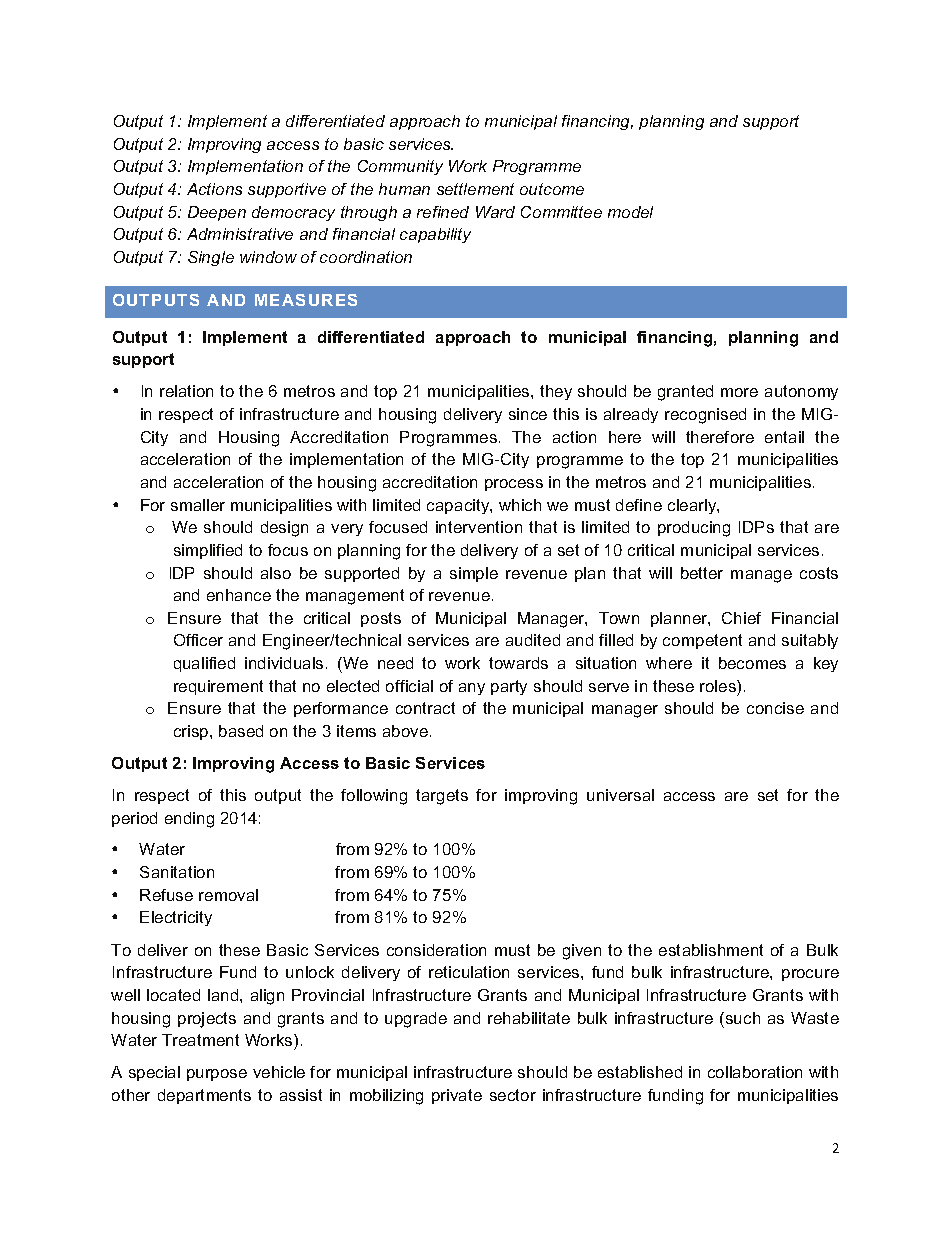  Describe the element at coordinates (775, 708) in the image. I see `concise` at that location.
